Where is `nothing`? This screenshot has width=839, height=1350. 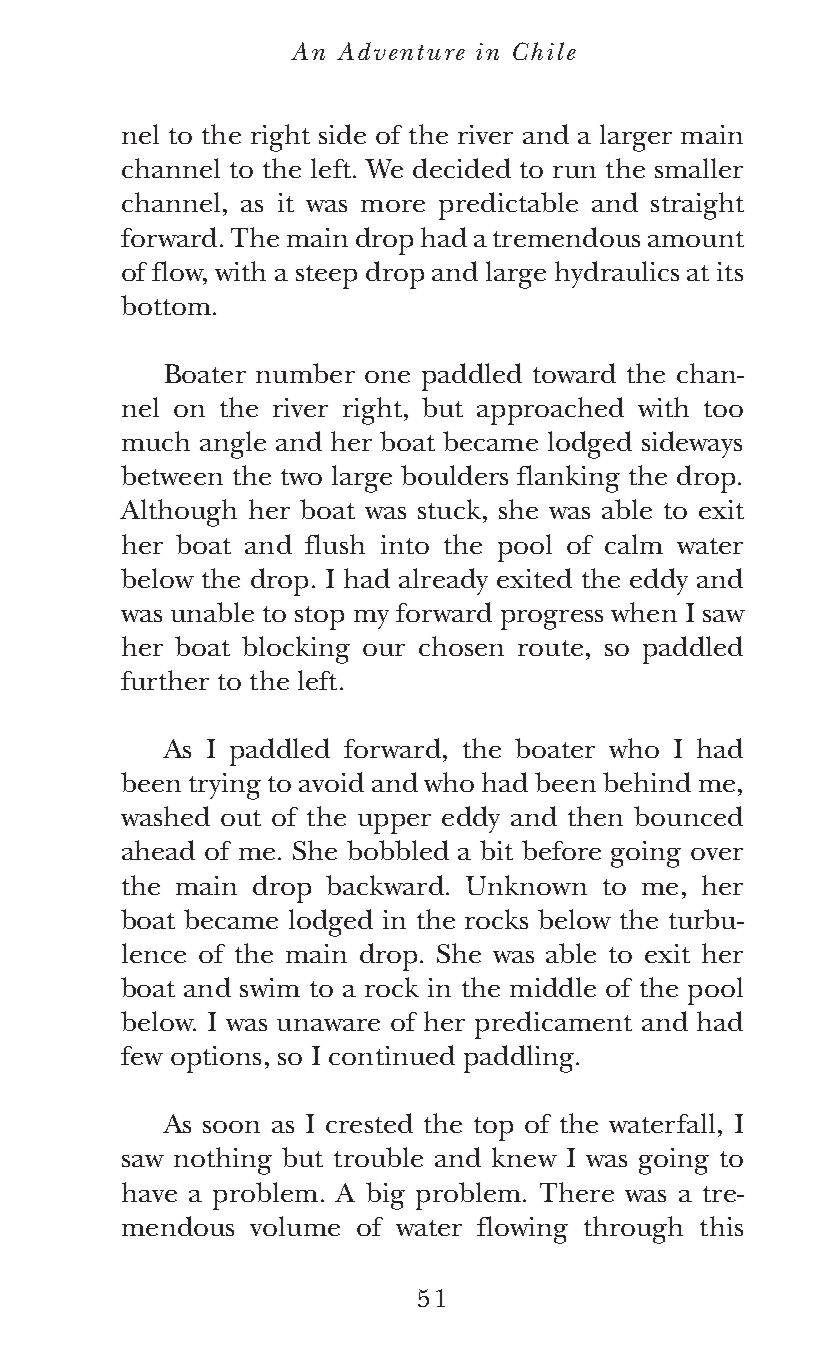 nothing is located at coordinates (223, 1161).
